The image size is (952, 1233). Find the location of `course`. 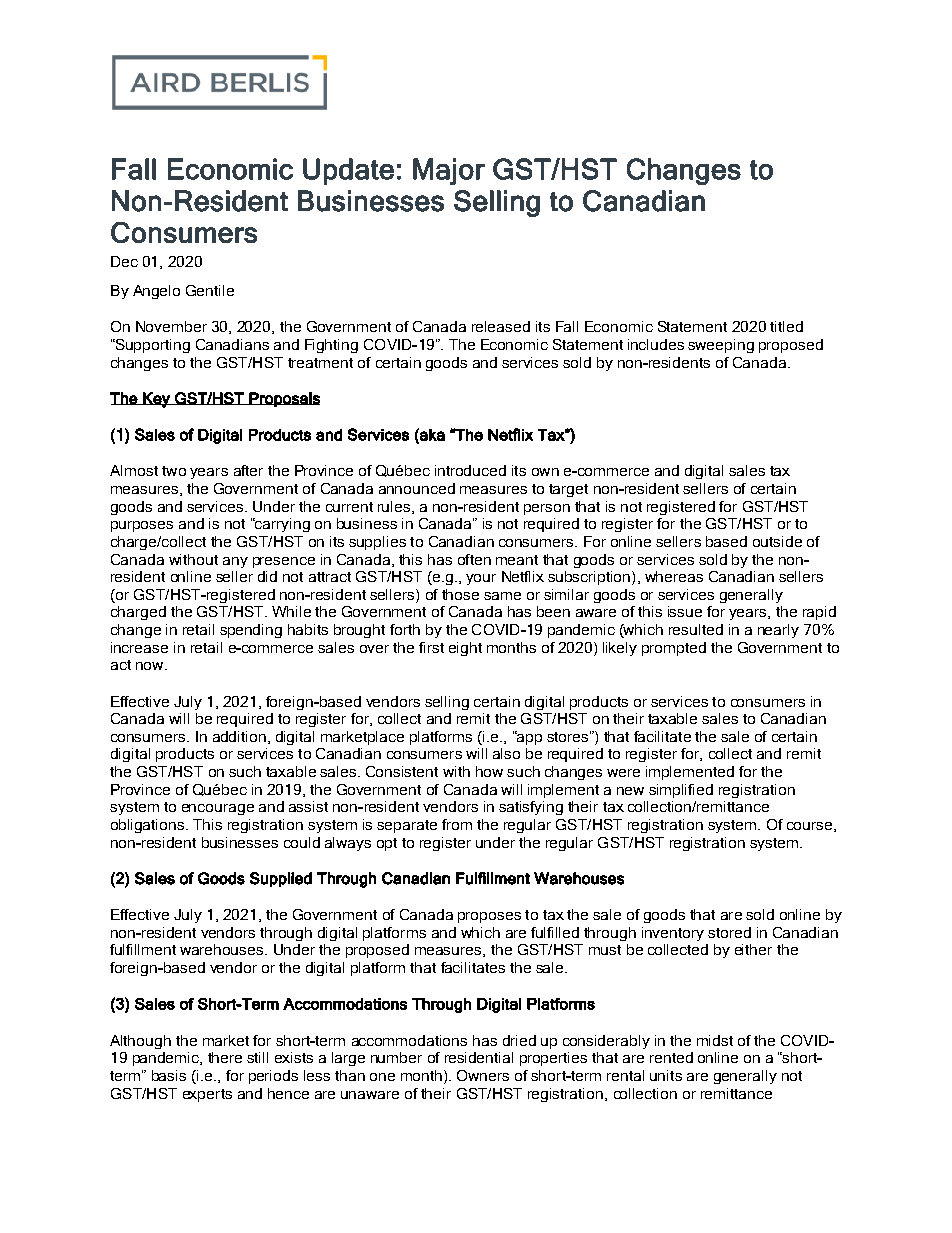

course is located at coordinates (811, 827).
